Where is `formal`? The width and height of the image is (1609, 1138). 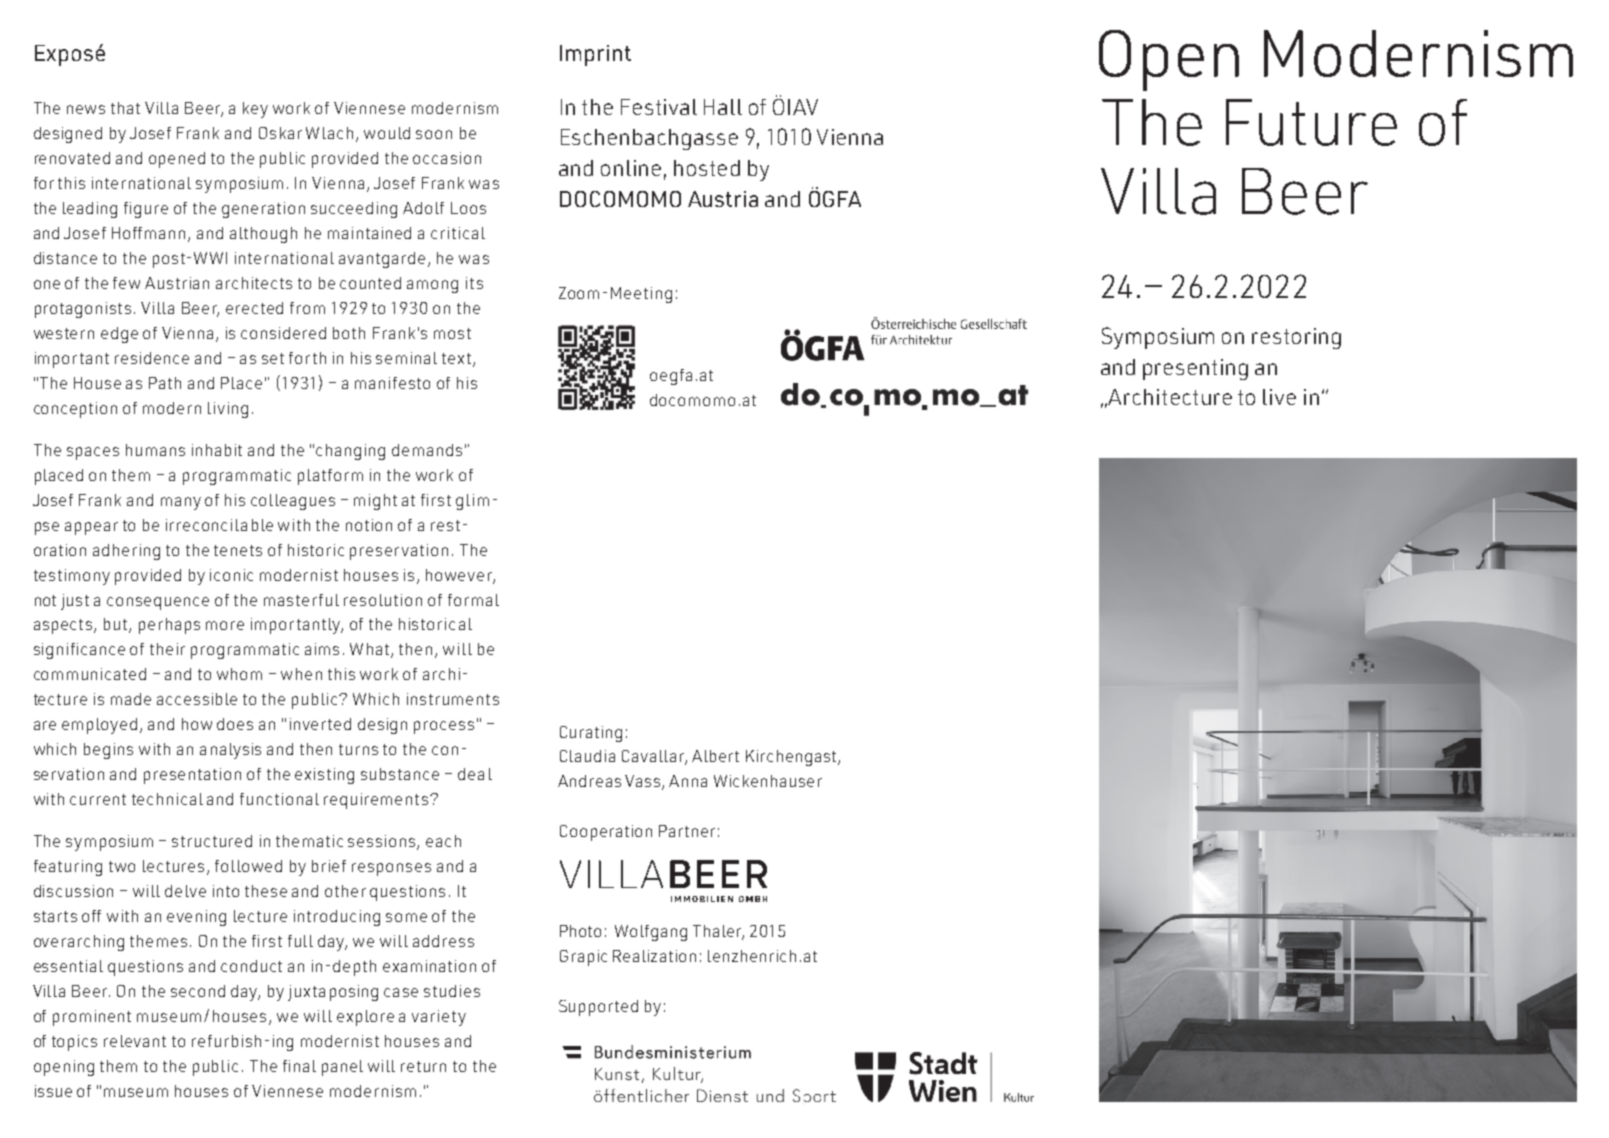
formal is located at coordinates (473, 600).
